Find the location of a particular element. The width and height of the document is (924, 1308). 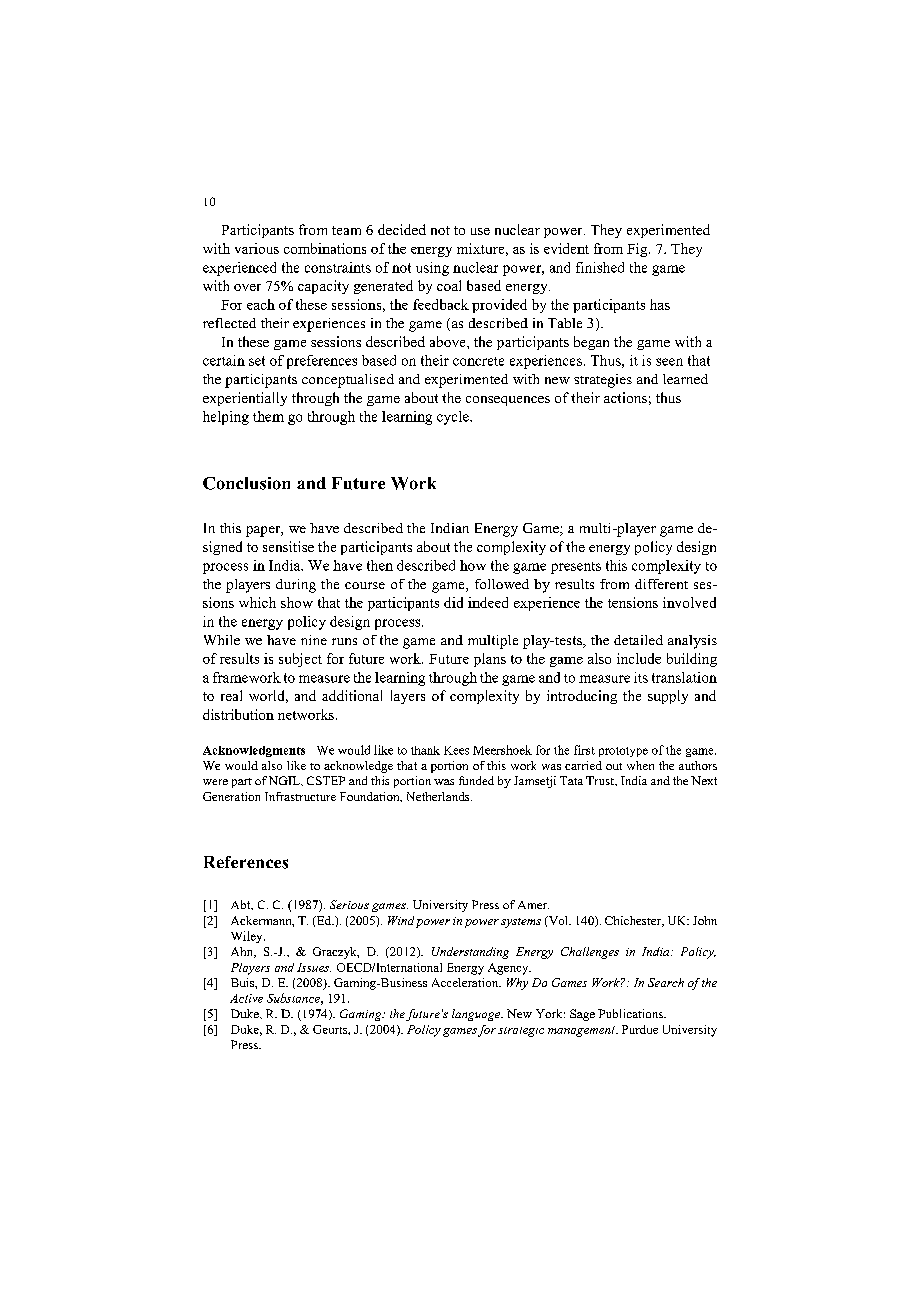

Conclusion is located at coordinates (246, 483).
